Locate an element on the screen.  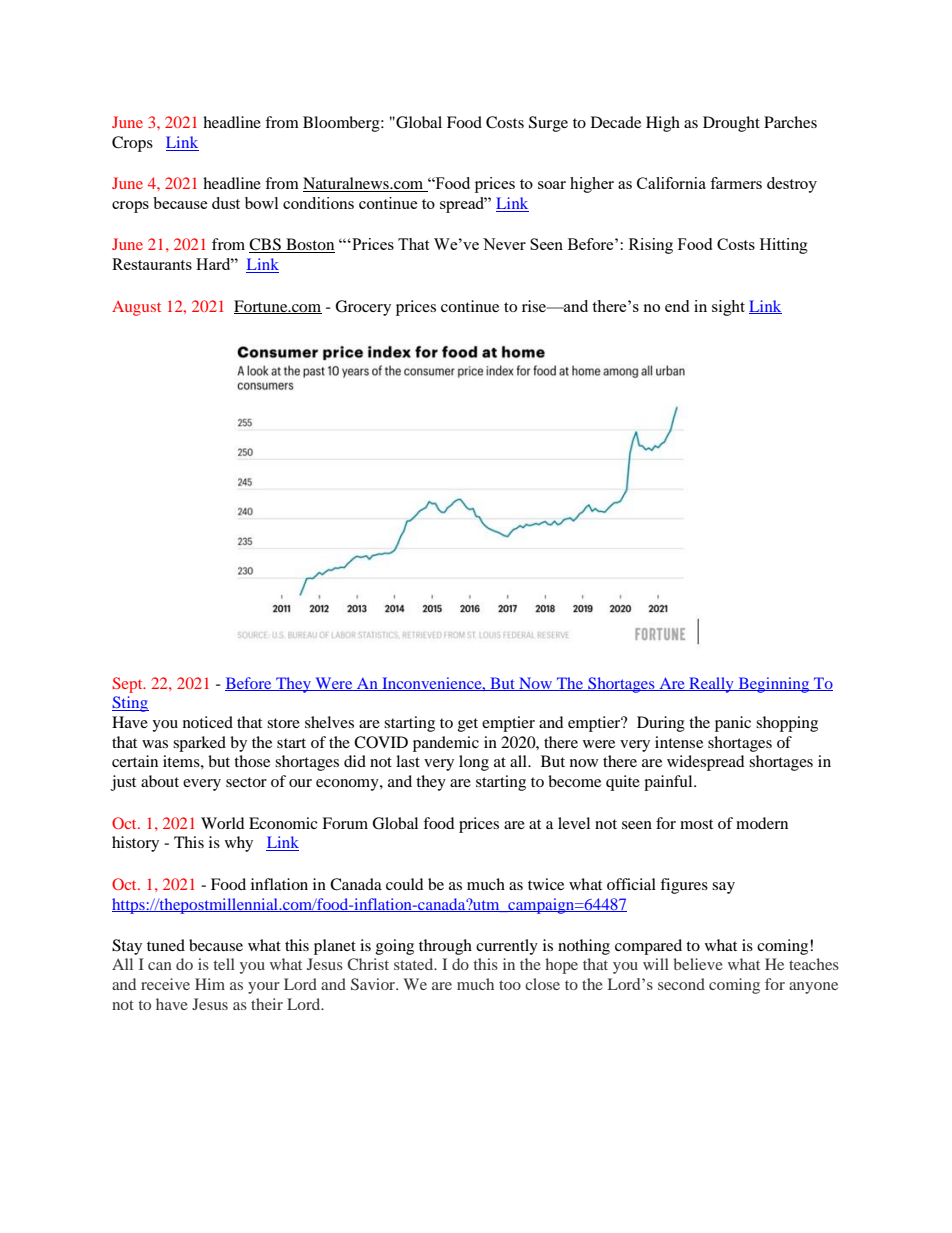
Grocery is located at coordinates (363, 308).
